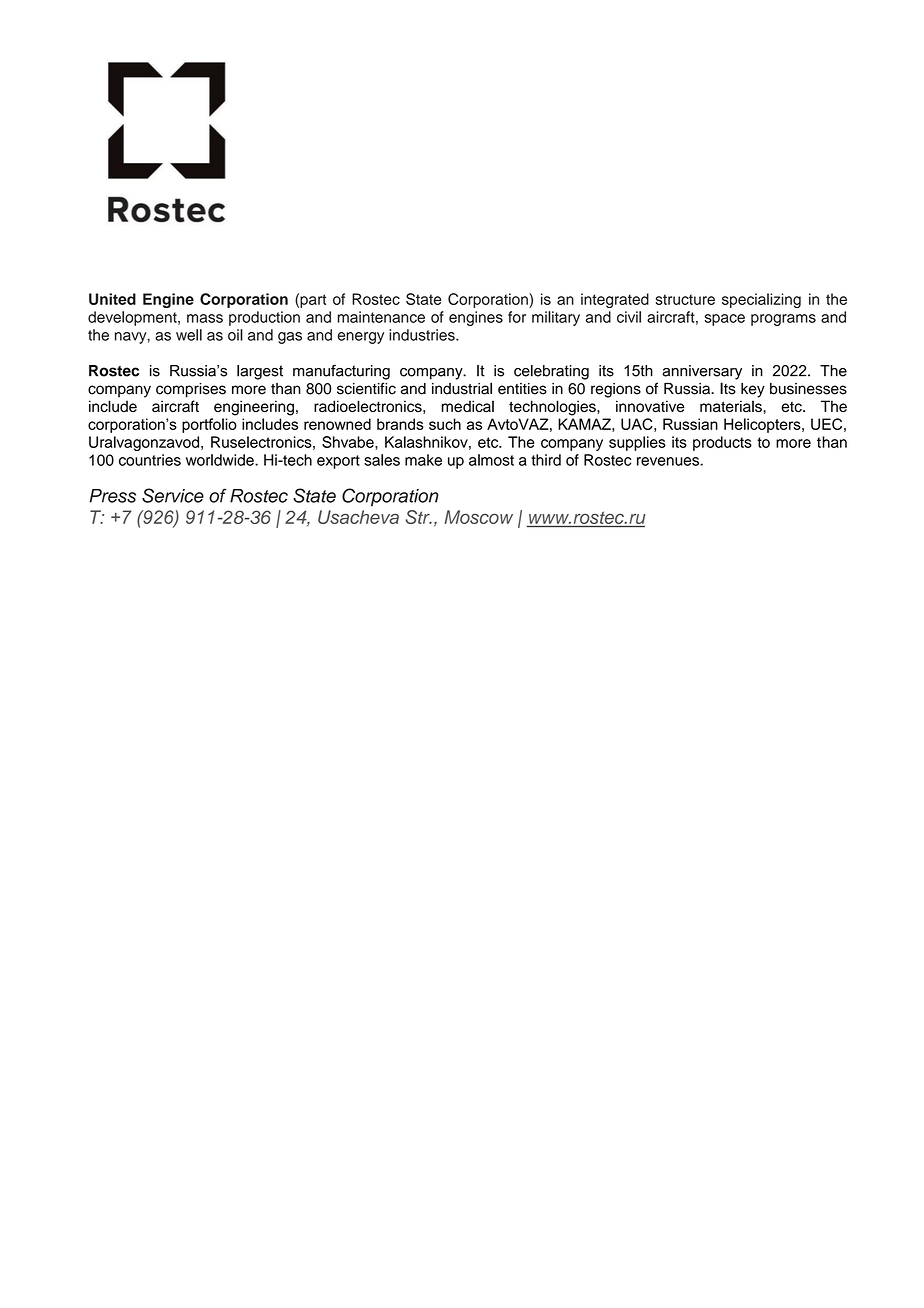 This document has width=924, height=1308. Describe the element at coordinates (478, 517) in the document. I see `Moscow` at that location.
